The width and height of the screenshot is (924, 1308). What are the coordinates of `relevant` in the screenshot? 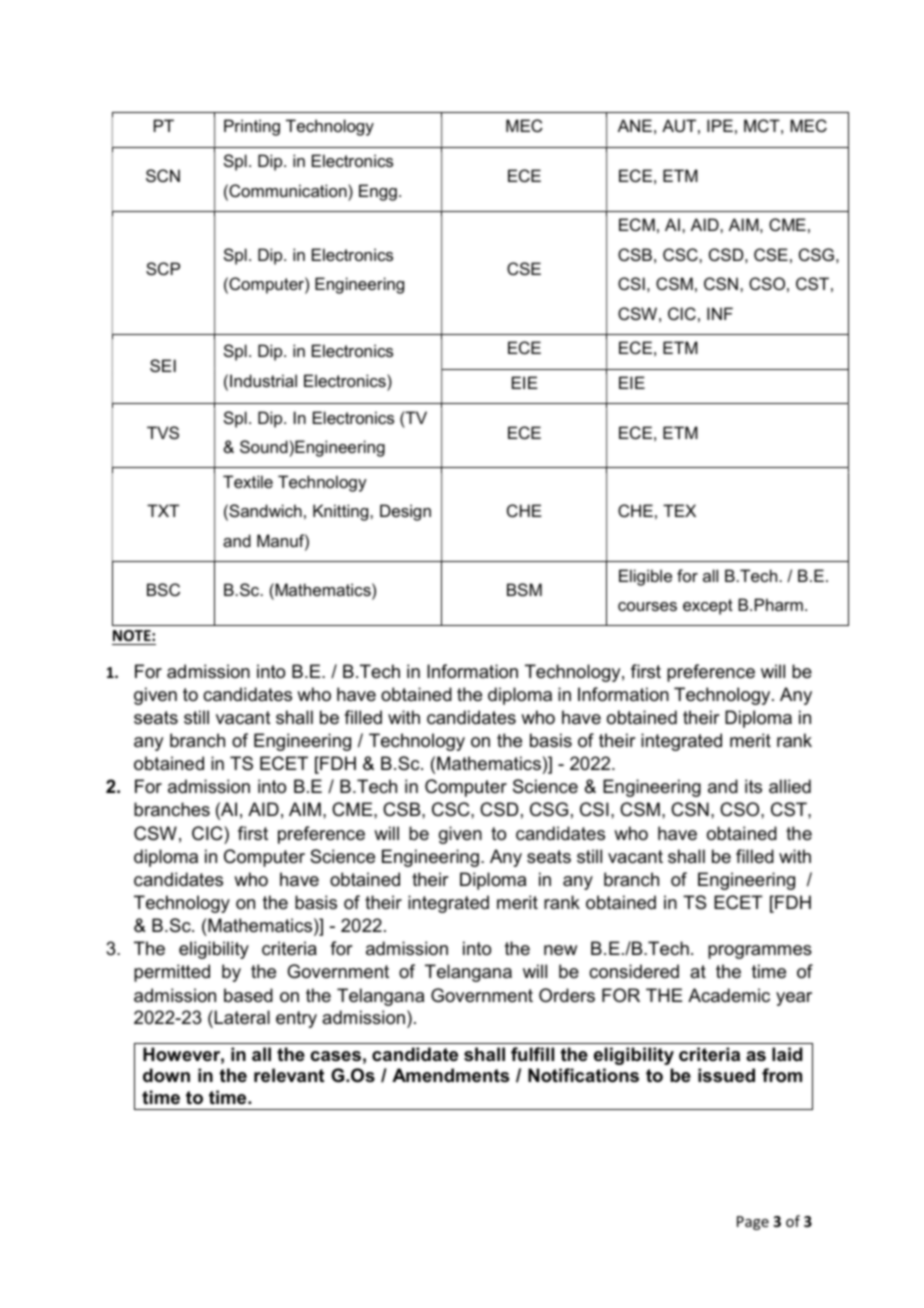 It's located at (289, 1075).
